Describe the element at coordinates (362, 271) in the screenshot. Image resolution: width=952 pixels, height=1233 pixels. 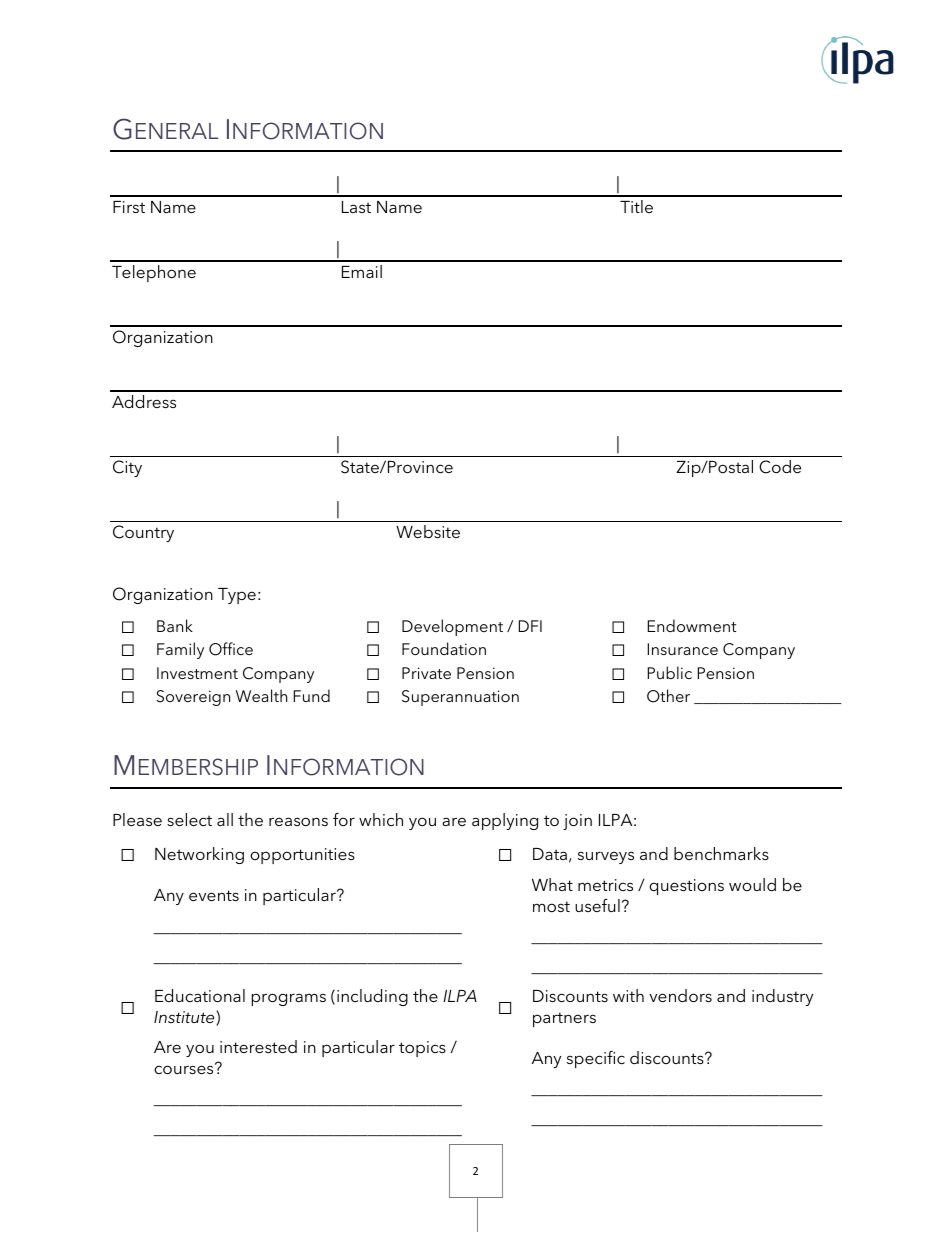
I see `Email` at that location.
